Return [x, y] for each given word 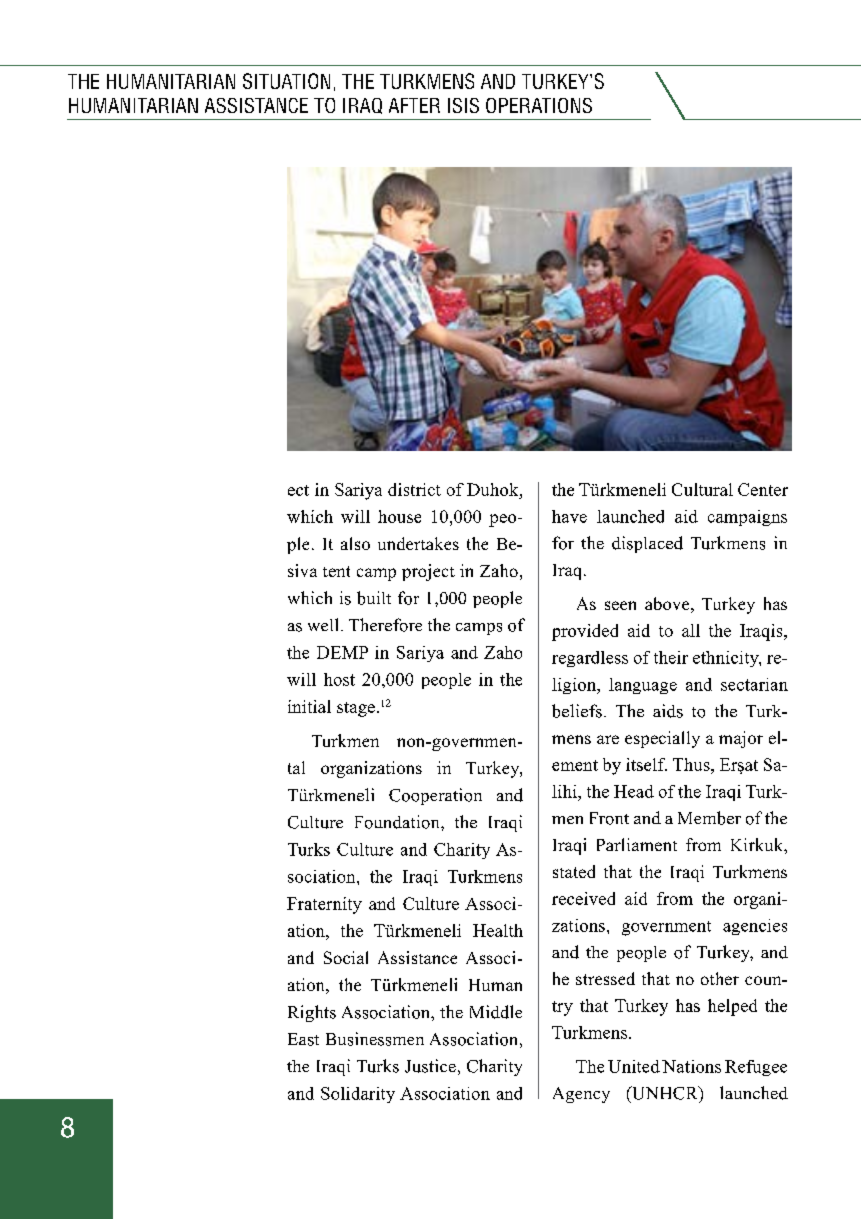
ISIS [463, 105]
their [671, 657]
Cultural [702, 489]
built [374, 598]
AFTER [414, 105]
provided [585, 632]
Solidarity [358, 1095]
